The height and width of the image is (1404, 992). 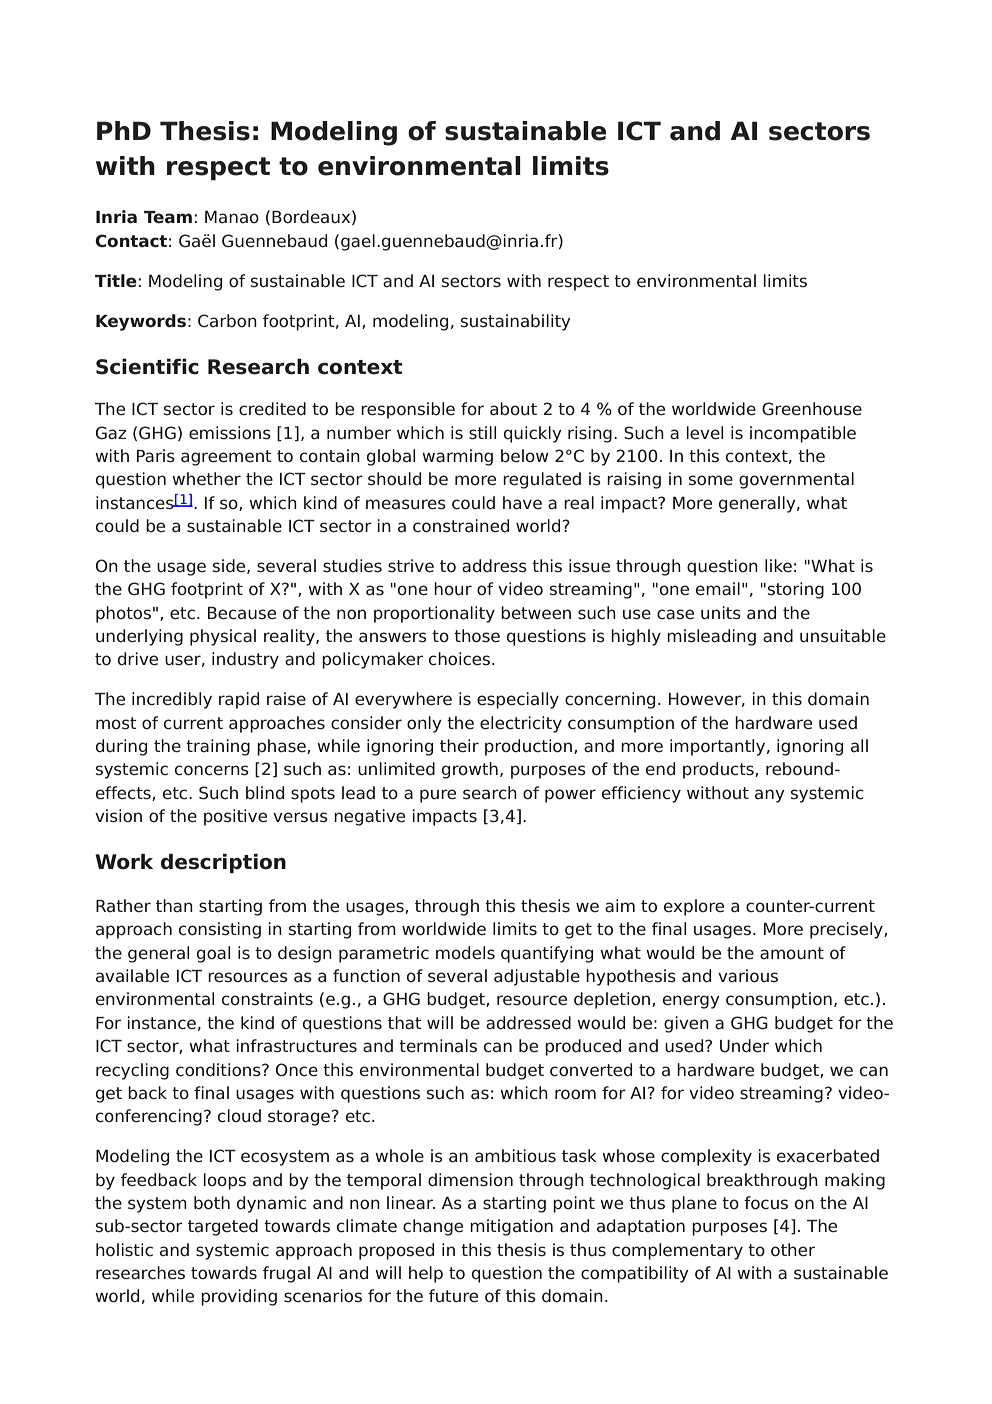 I want to click on storing, so click(x=796, y=590).
